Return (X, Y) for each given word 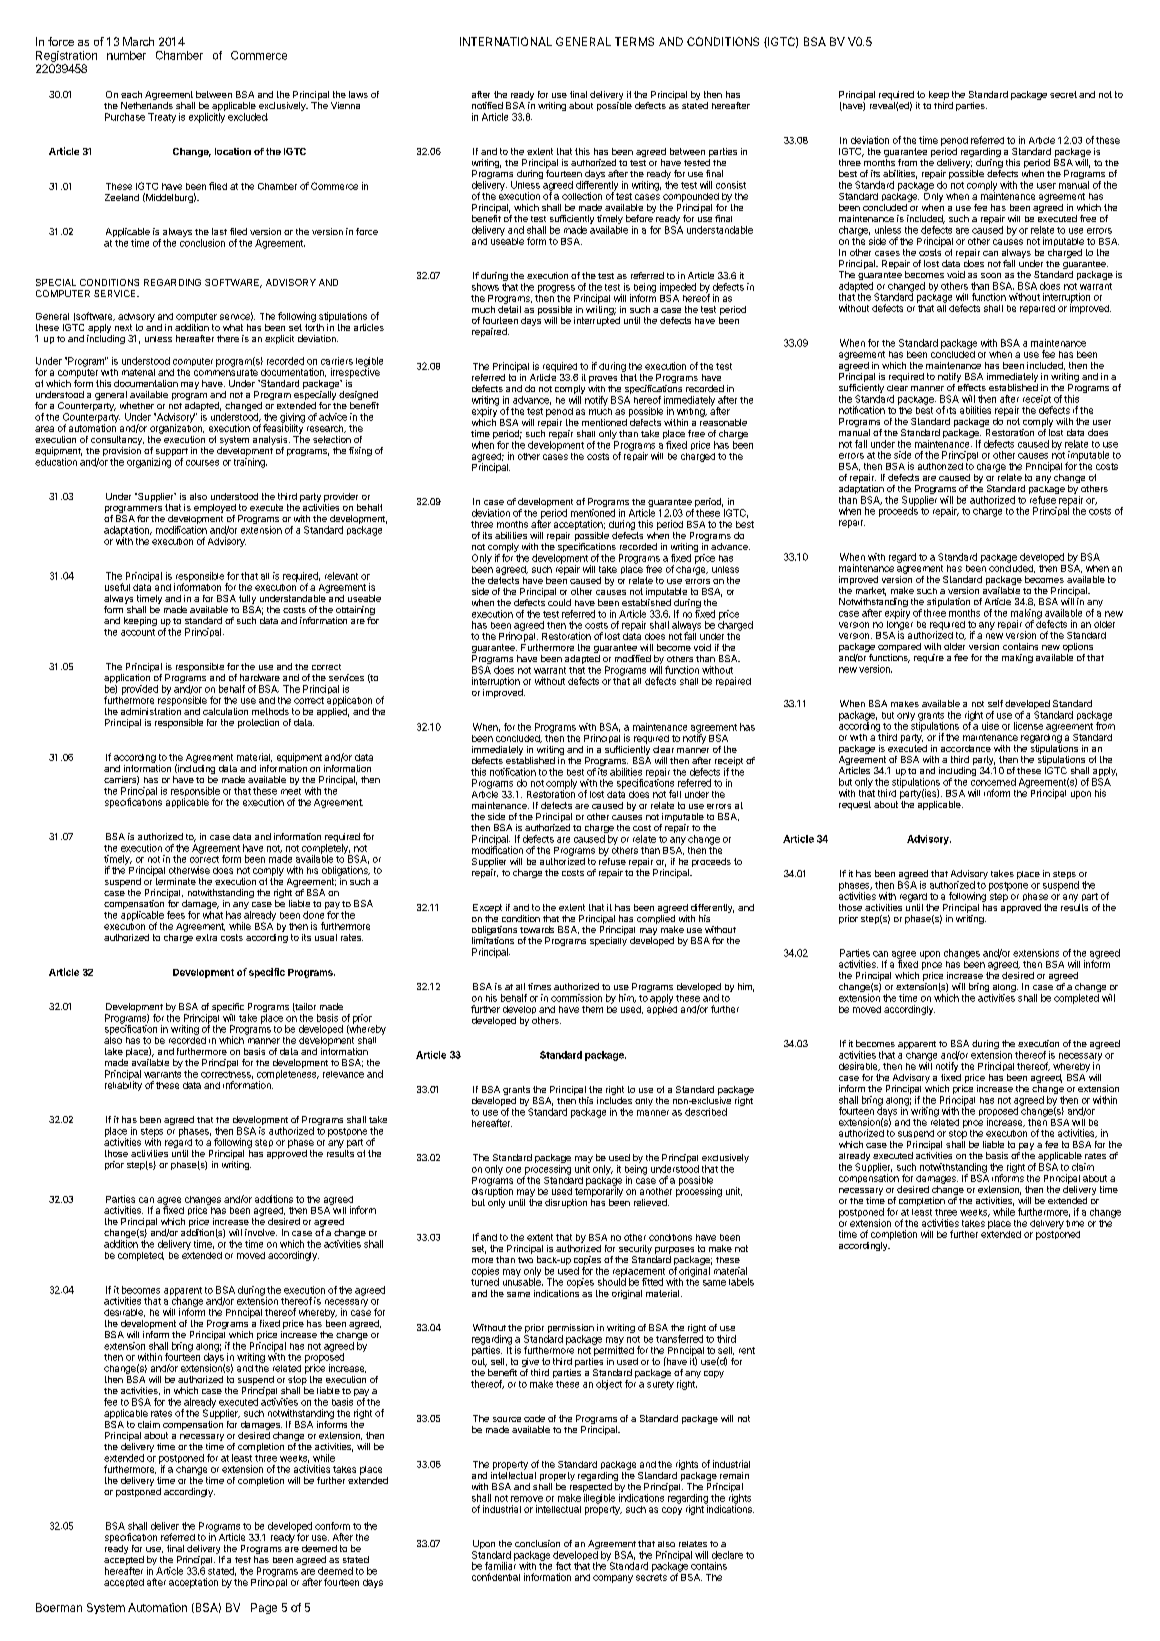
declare (727, 1555)
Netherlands (147, 105)
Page (264, 1608)
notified (487, 105)
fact (563, 1566)
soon (991, 275)
